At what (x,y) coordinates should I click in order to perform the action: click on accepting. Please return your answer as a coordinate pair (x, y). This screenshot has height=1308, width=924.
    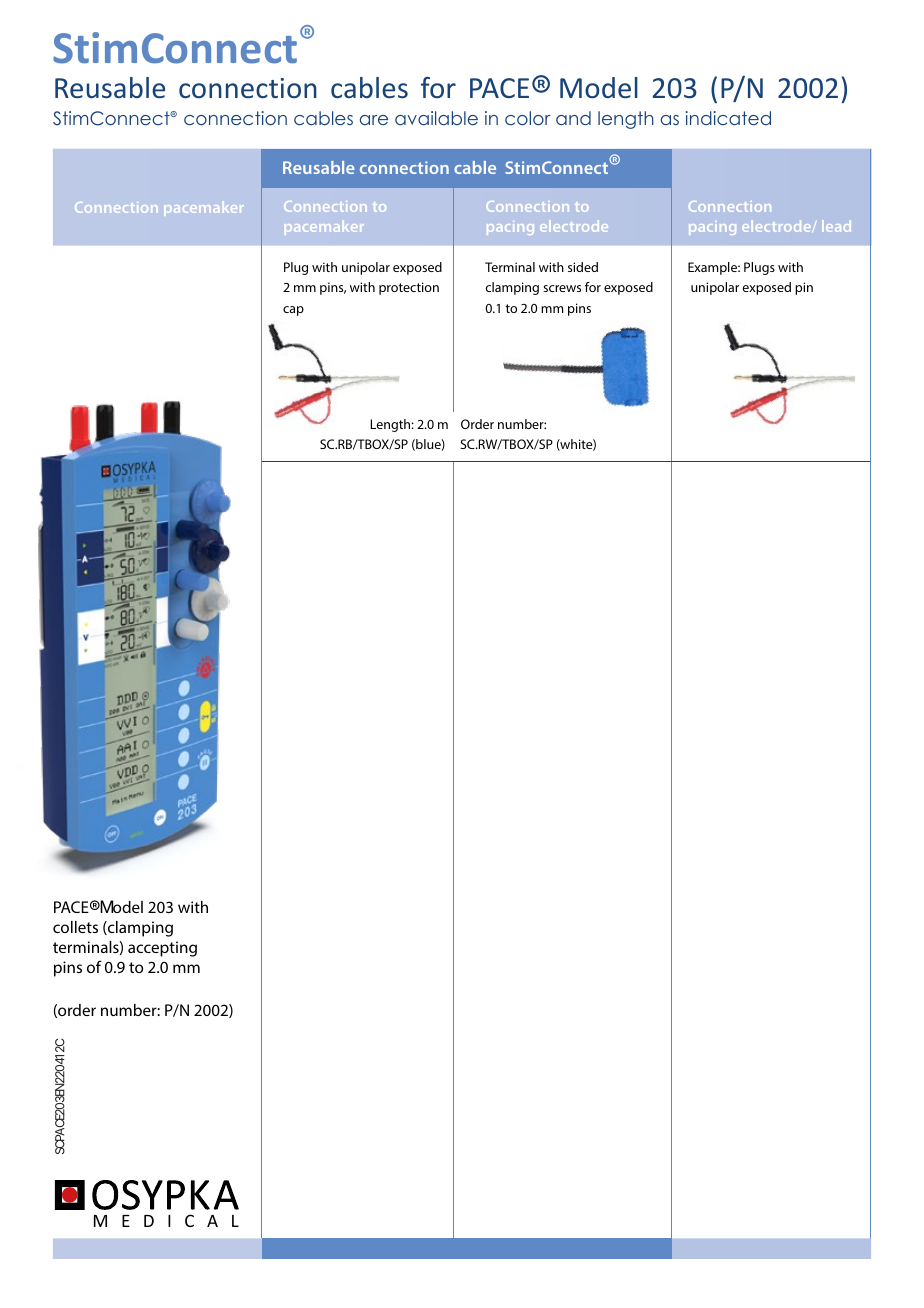
    Looking at the image, I should click on (162, 949).
